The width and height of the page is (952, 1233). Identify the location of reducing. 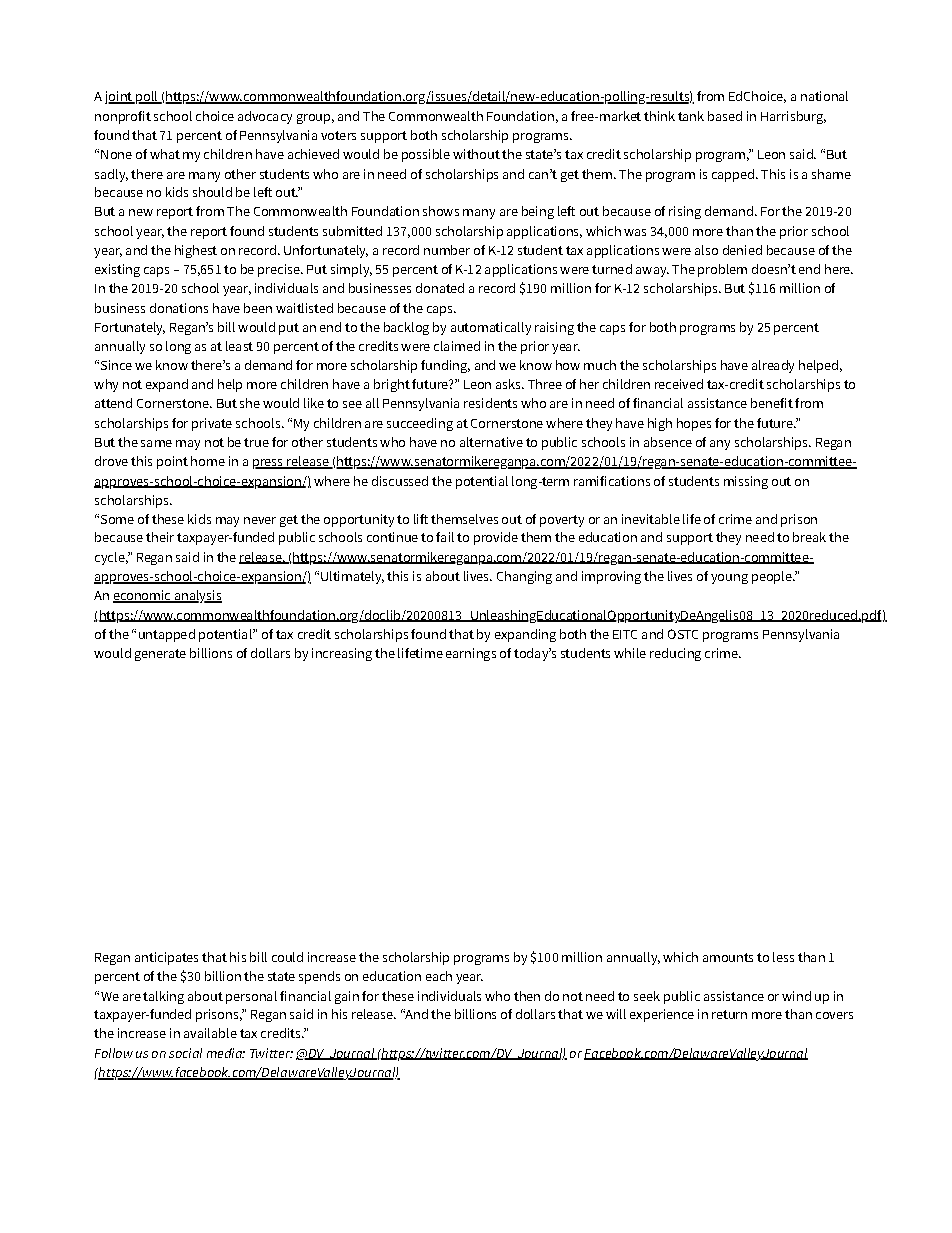
(675, 654).
